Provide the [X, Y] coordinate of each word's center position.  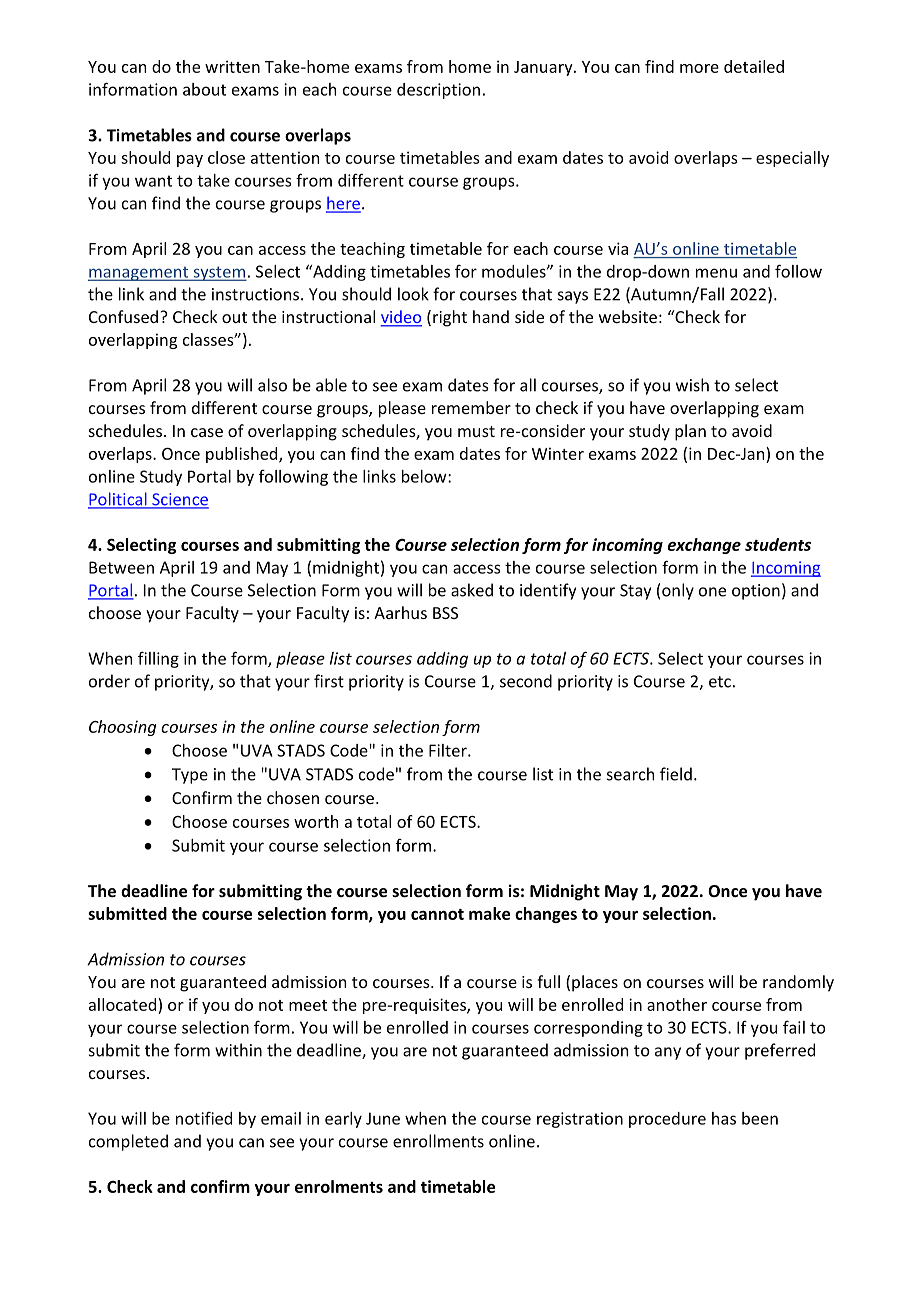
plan [690, 432]
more [699, 68]
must [476, 431]
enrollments [438, 1141]
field [676, 774]
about [204, 89]
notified [204, 1118]
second [526, 681]
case [207, 432]
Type [190, 776]
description [438, 91]
